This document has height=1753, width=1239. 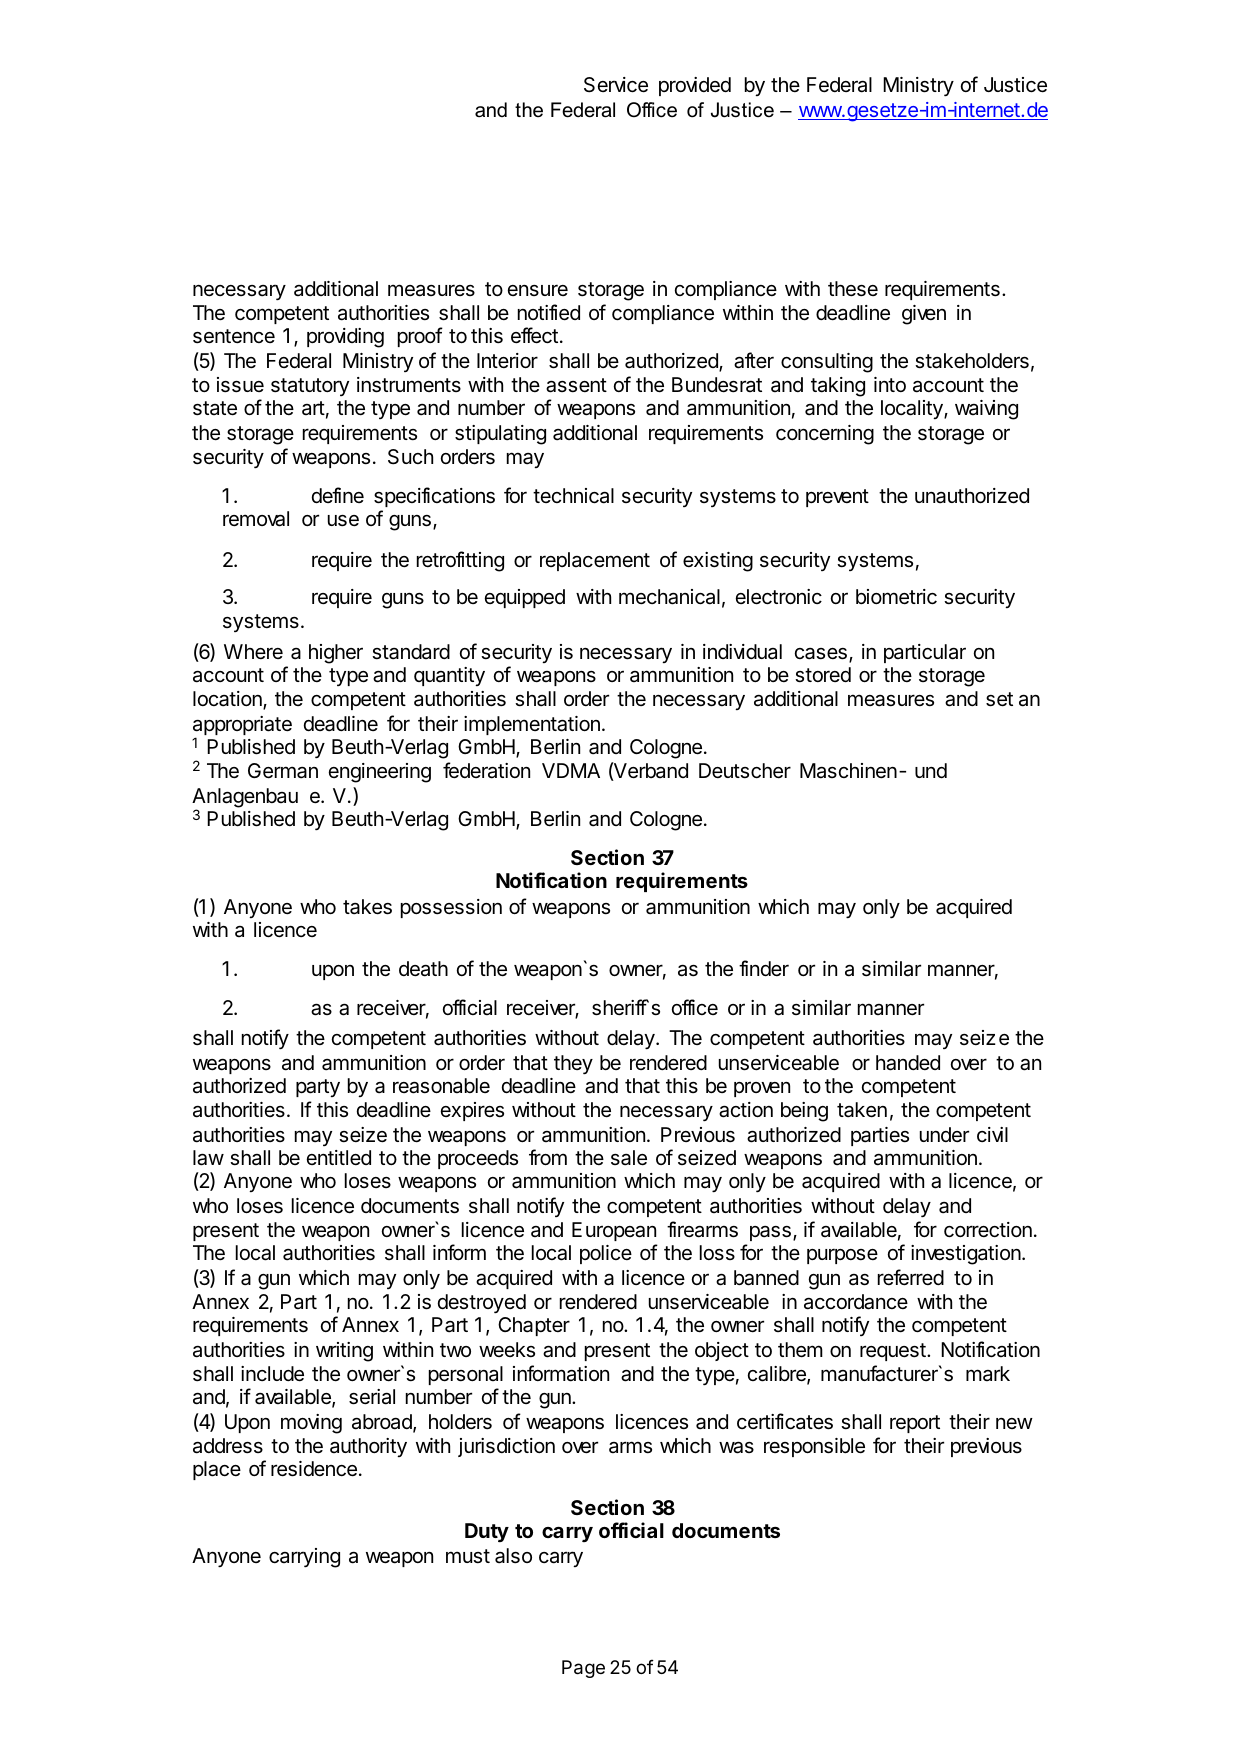 I want to click on provided, so click(x=695, y=86).
